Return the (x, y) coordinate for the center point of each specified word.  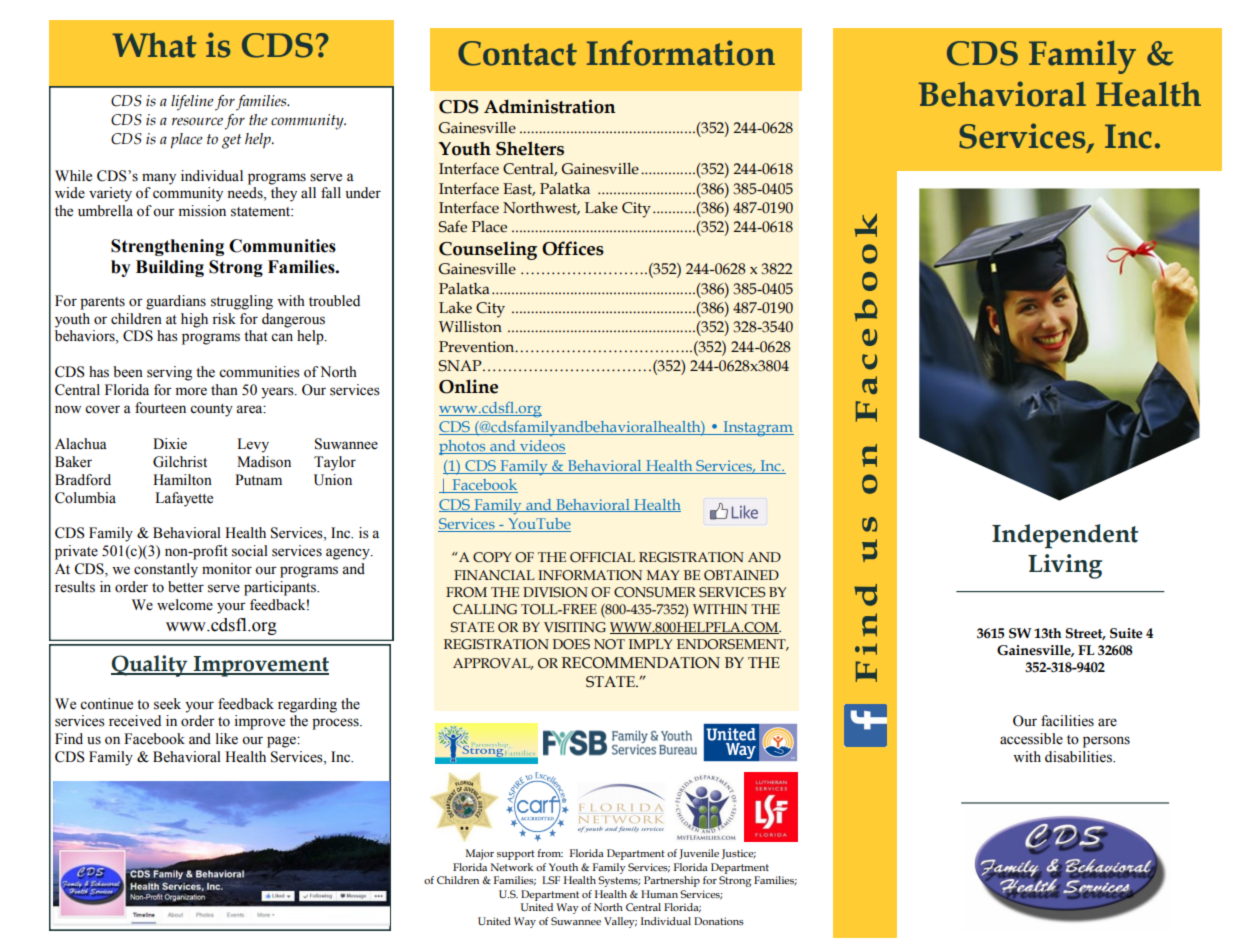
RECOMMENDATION (641, 663)
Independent (1065, 536)
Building (170, 268)
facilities (1067, 721)
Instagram (757, 429)
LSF (551, 880)
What (154, 45)
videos (542, 447)
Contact (517, 53)
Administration (549, 106)
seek (167, 704)
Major (480, 854)
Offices (573, 248)
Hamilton (182, 480)
